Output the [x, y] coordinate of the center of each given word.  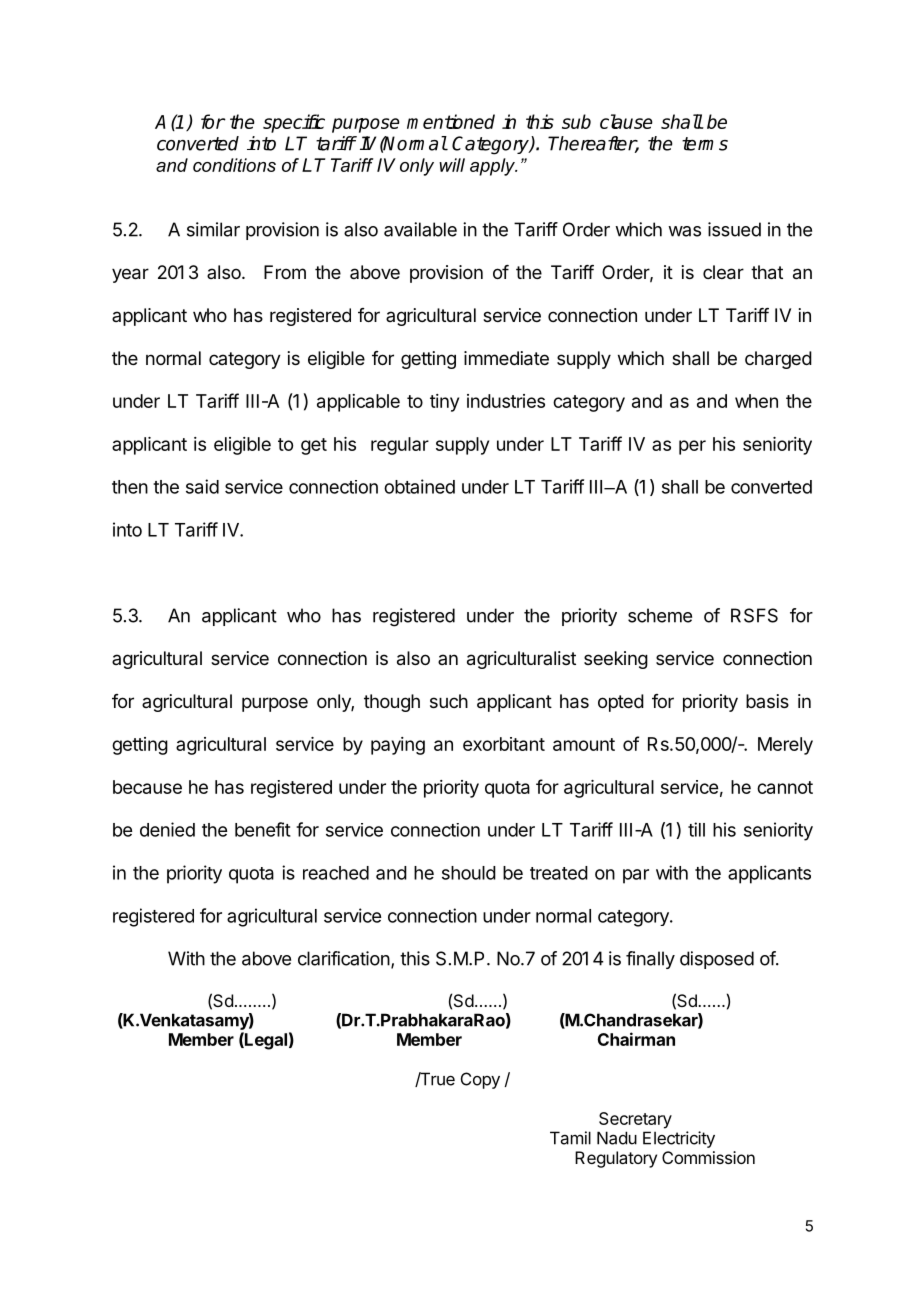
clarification [344, 958]
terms [705, 144]
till [696, 829]
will [452, 165]
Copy [480, 1080]
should [469, 873]
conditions [234, 165]
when [756, 401]
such [449, 701]
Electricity [679, 1139]
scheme [660, 615]
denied [167, 829]
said [202, 486]
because [147, 787]
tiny [444, 403]
